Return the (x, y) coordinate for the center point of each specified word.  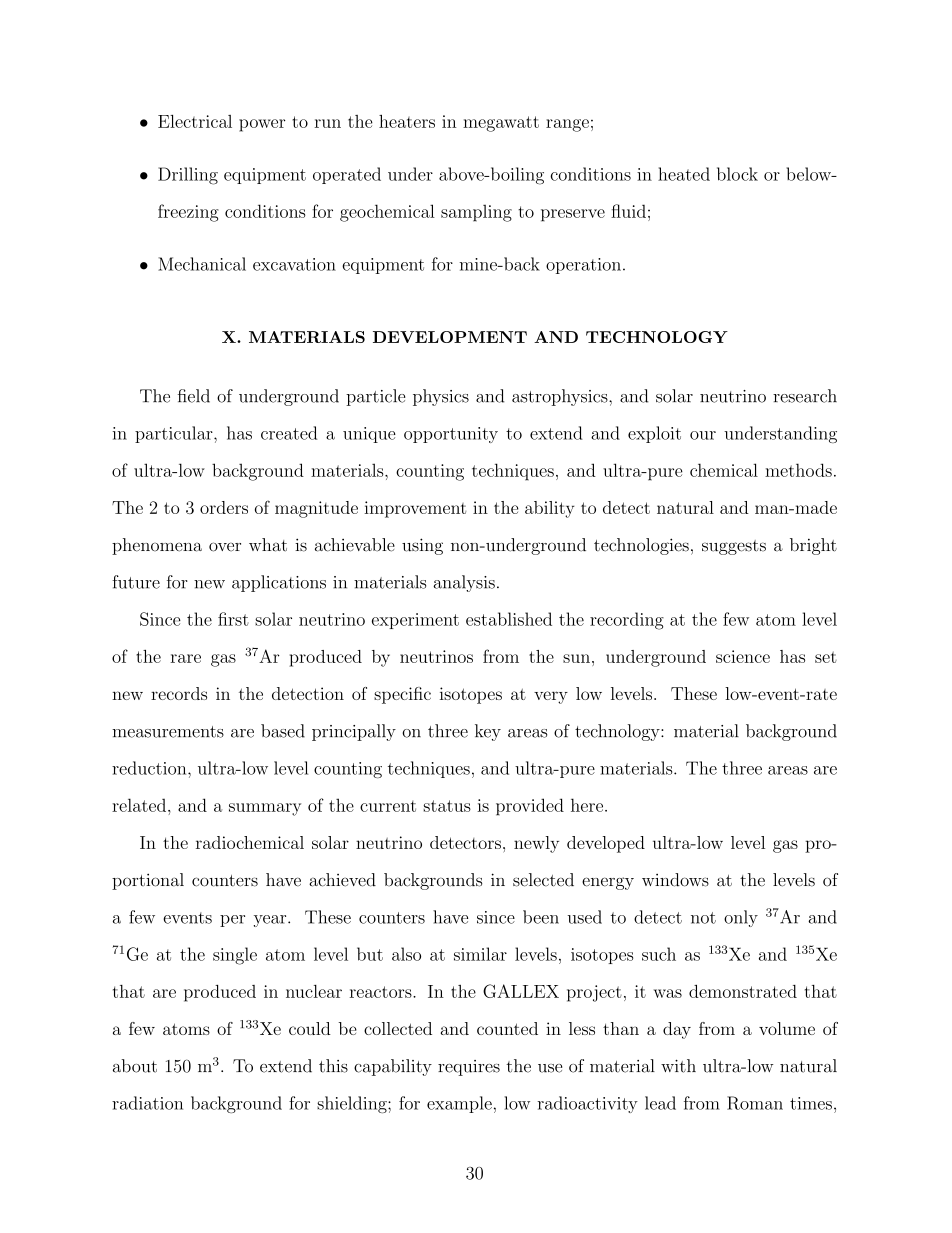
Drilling (188, 176)
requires (469, 1068)
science (743, 656)
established (509, 619)
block (737, 174)
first (233, 619)
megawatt (501, 124)
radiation (147, 1103)
